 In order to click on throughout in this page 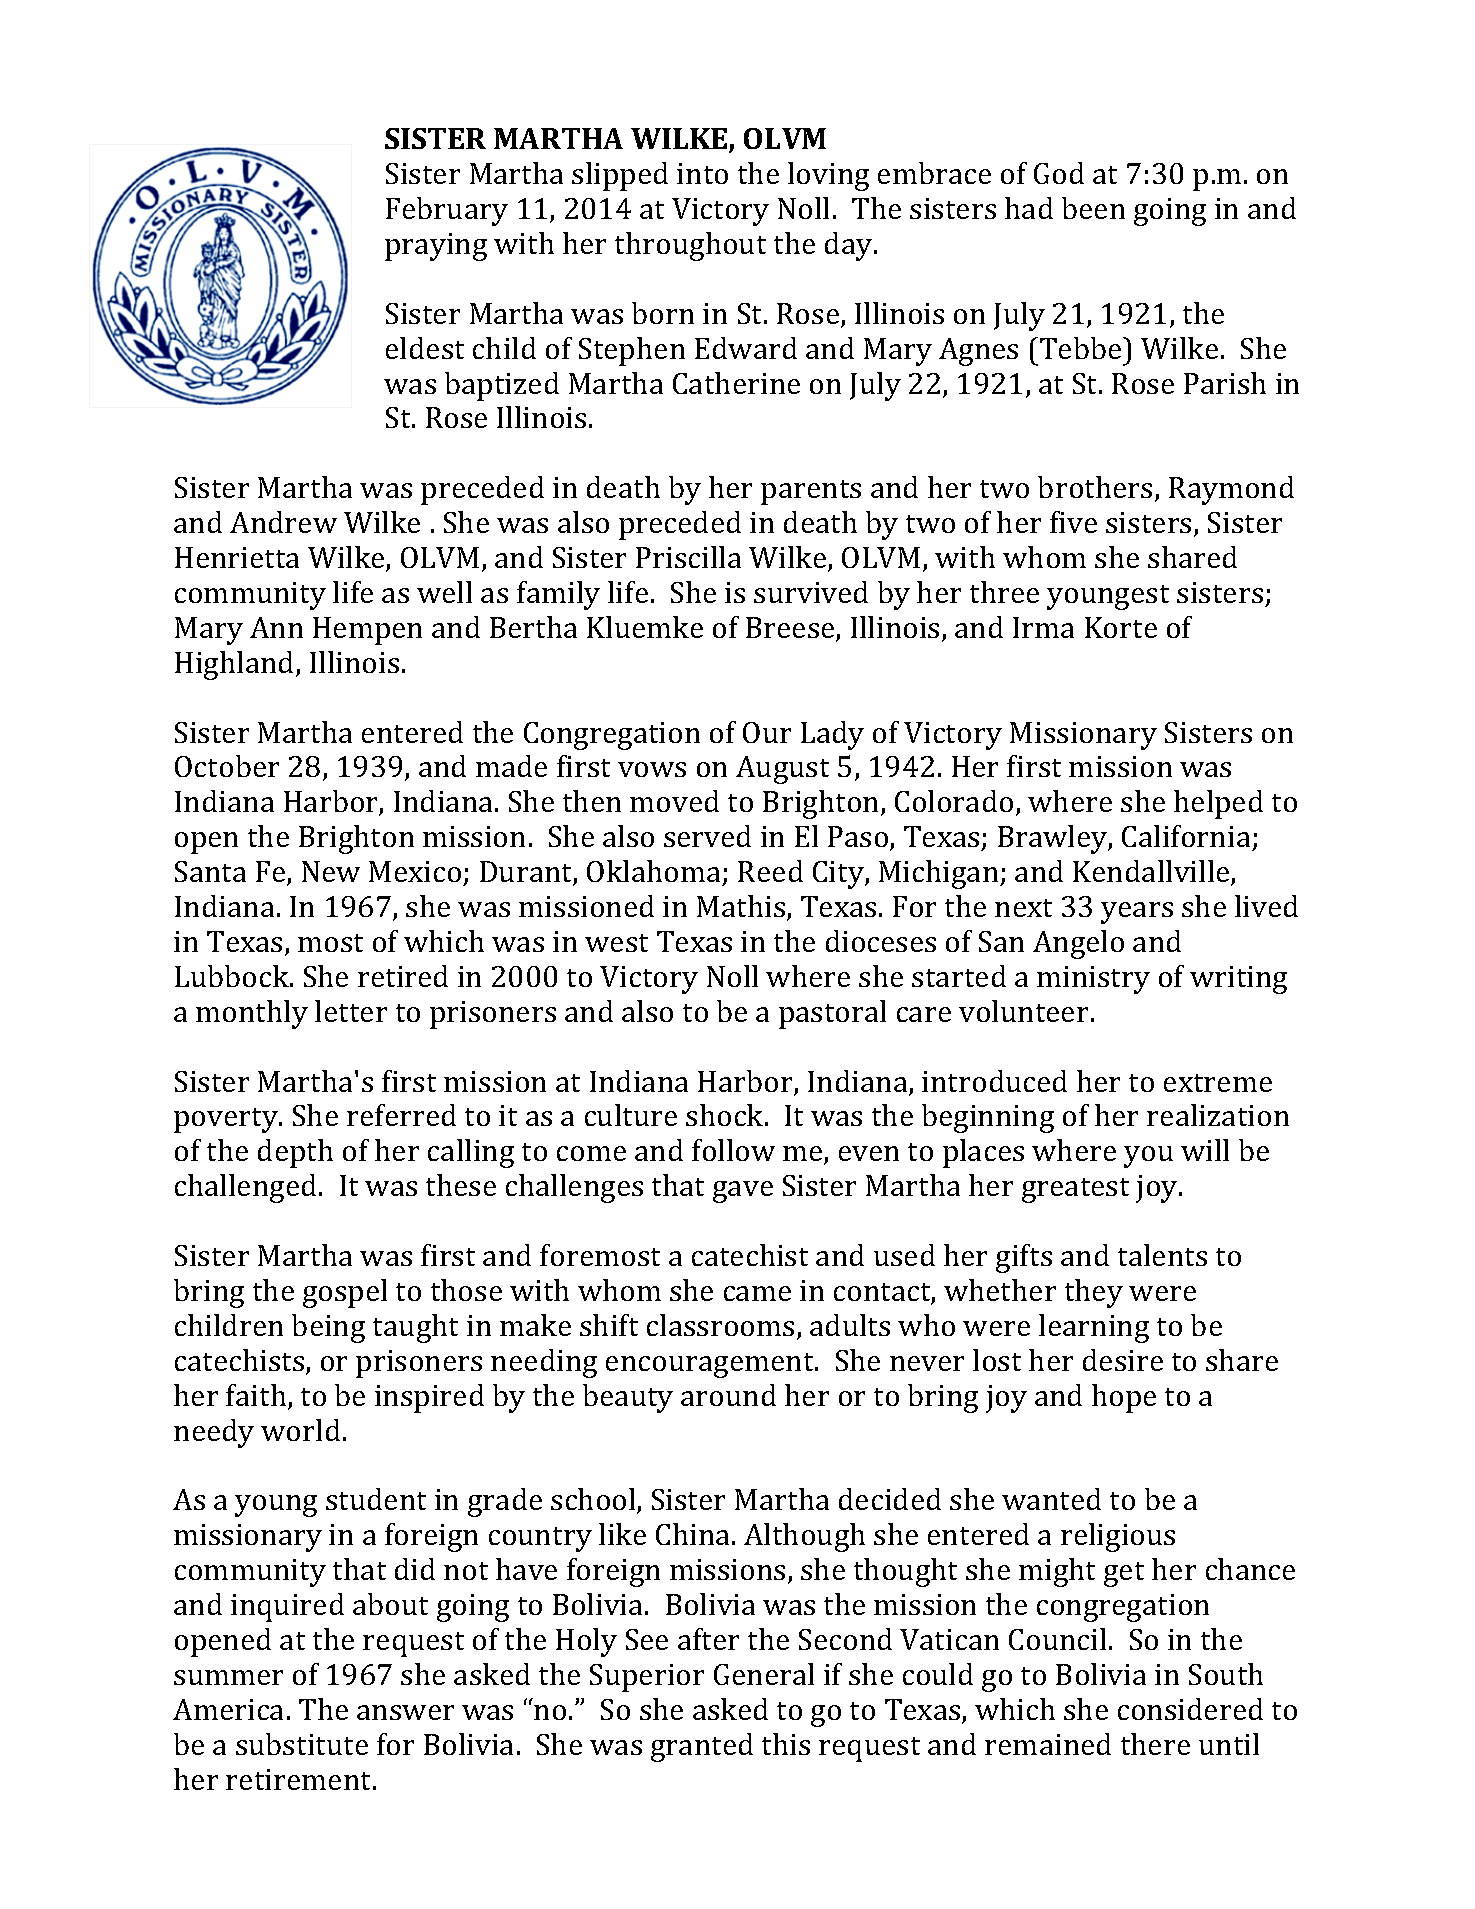, I will do `click(690, 246)`.
